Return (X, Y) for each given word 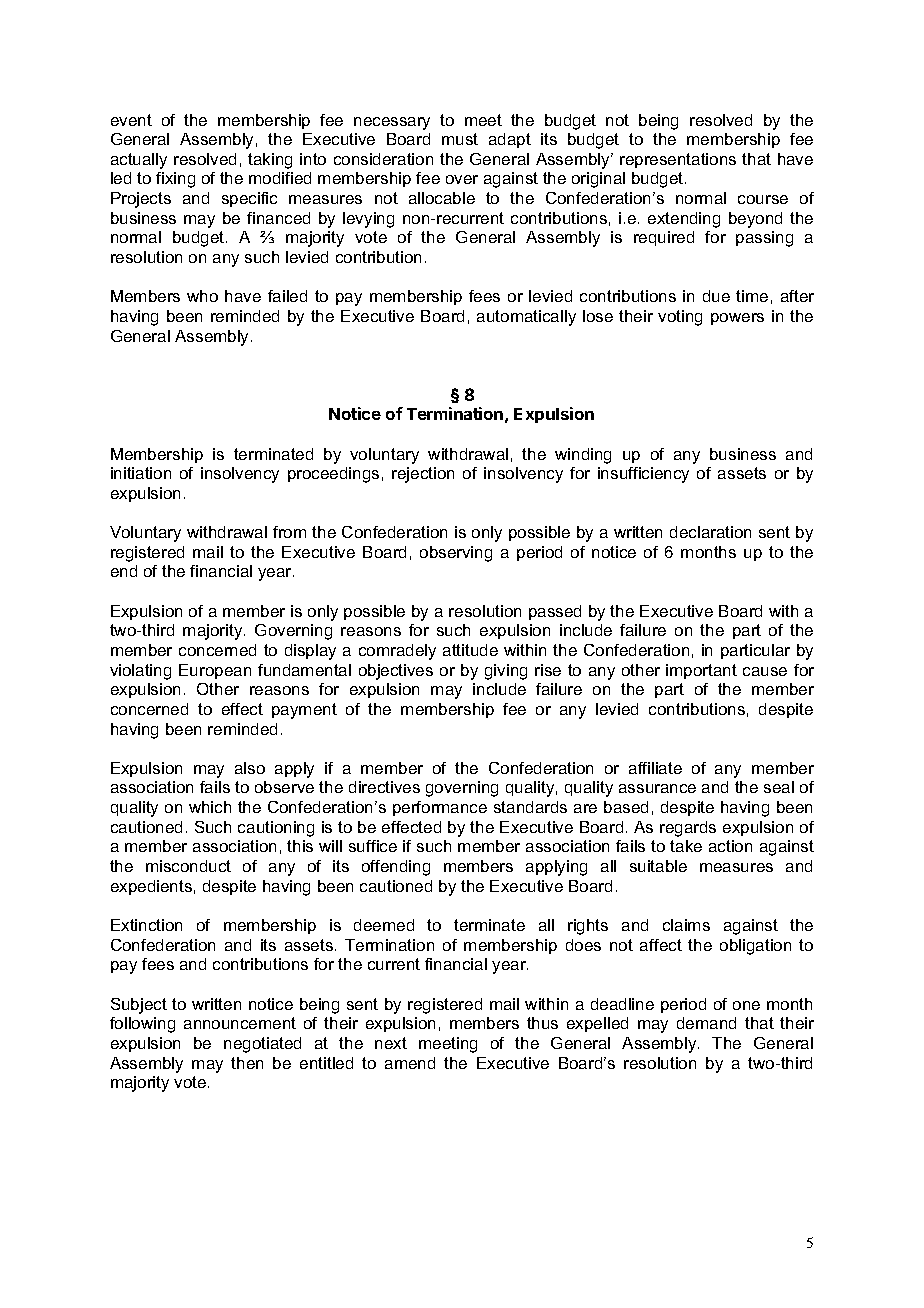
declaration (710, 532)
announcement (240, 1023)
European (215, 671)
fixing (175, 180)
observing (456, 554)
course (763, 199)
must (460, 139)
